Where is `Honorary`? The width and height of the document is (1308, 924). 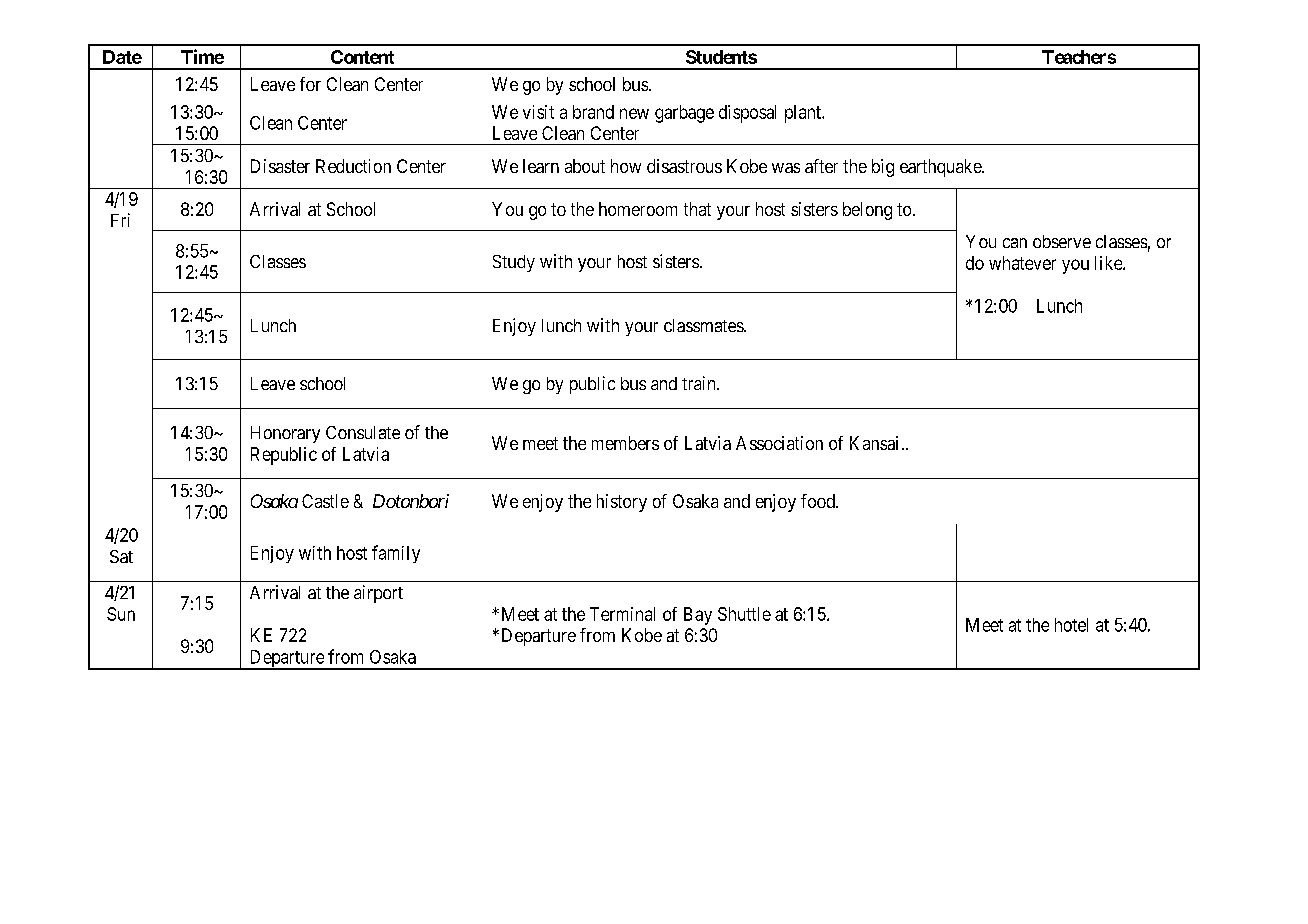 Honorary is located at coordinates (285, 434).
